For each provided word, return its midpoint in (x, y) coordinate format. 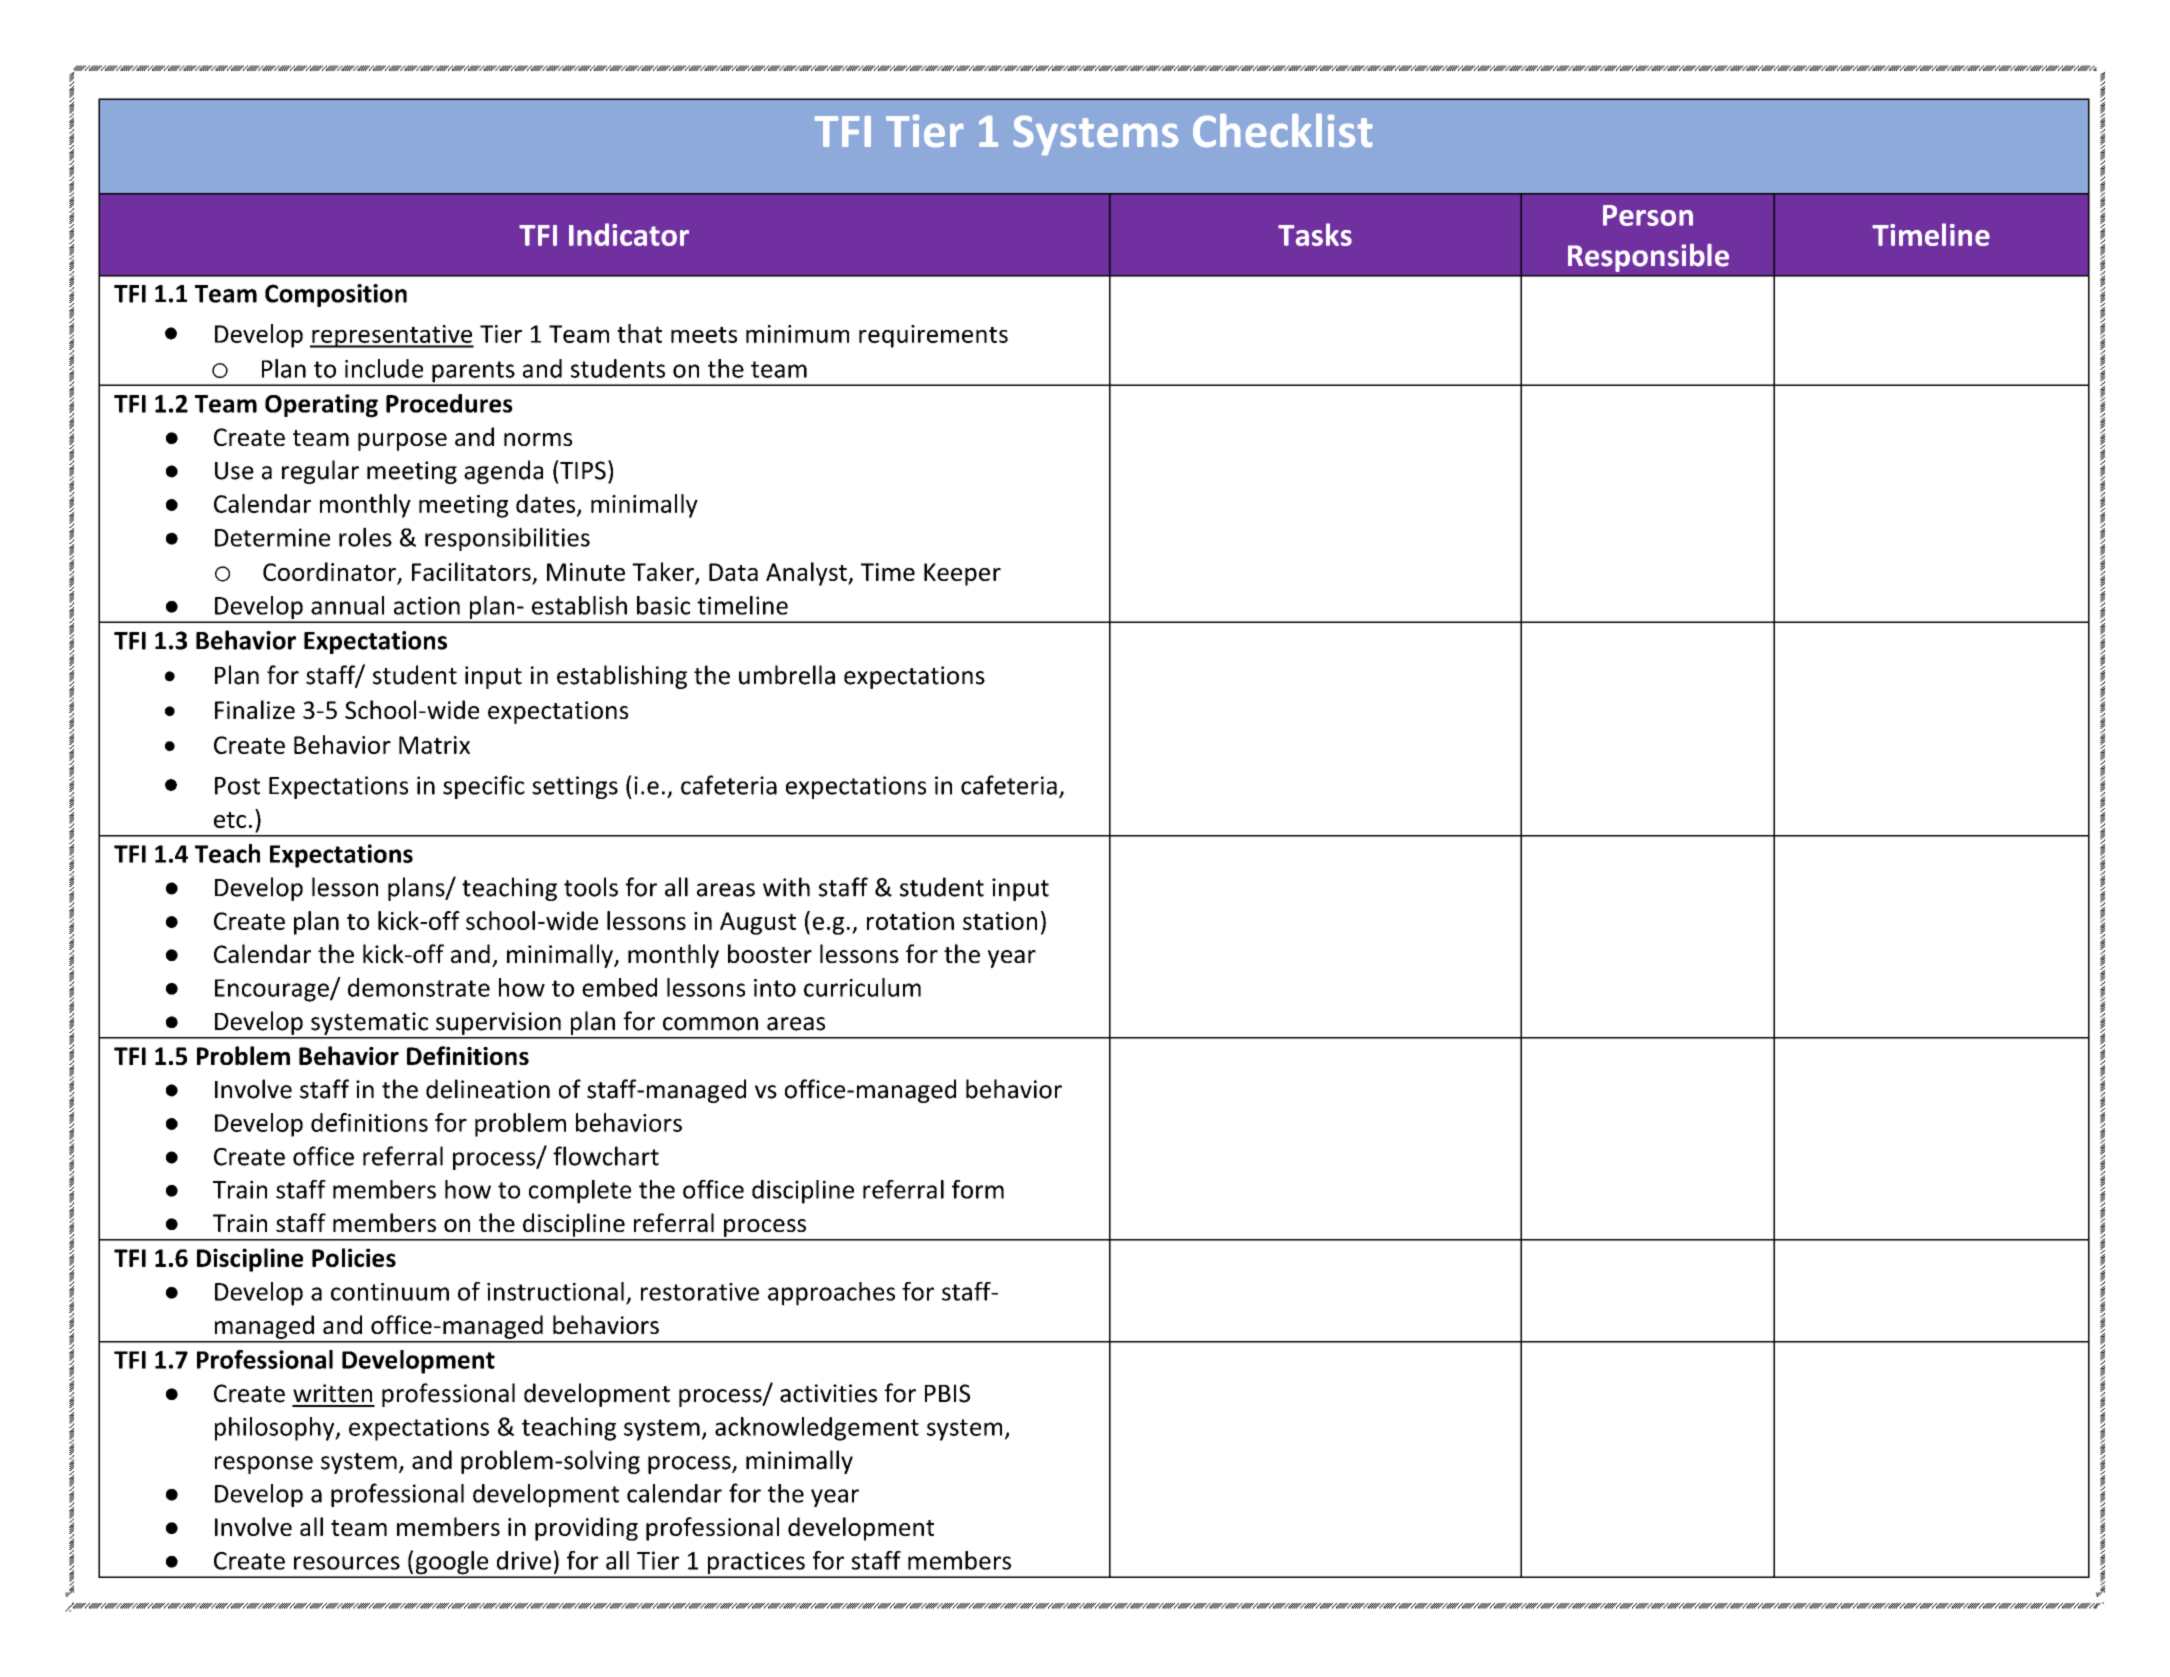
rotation (910, 921)
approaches (831, 1294)
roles (365, 537)
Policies (354, 1257)
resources (347, 1563)
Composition (336, 295)
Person (1648, 215)
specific (484, 787)
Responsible (1648, 257)
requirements (933, 336)
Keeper (962, 574)
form (978, 1189)
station (1000, 921)
